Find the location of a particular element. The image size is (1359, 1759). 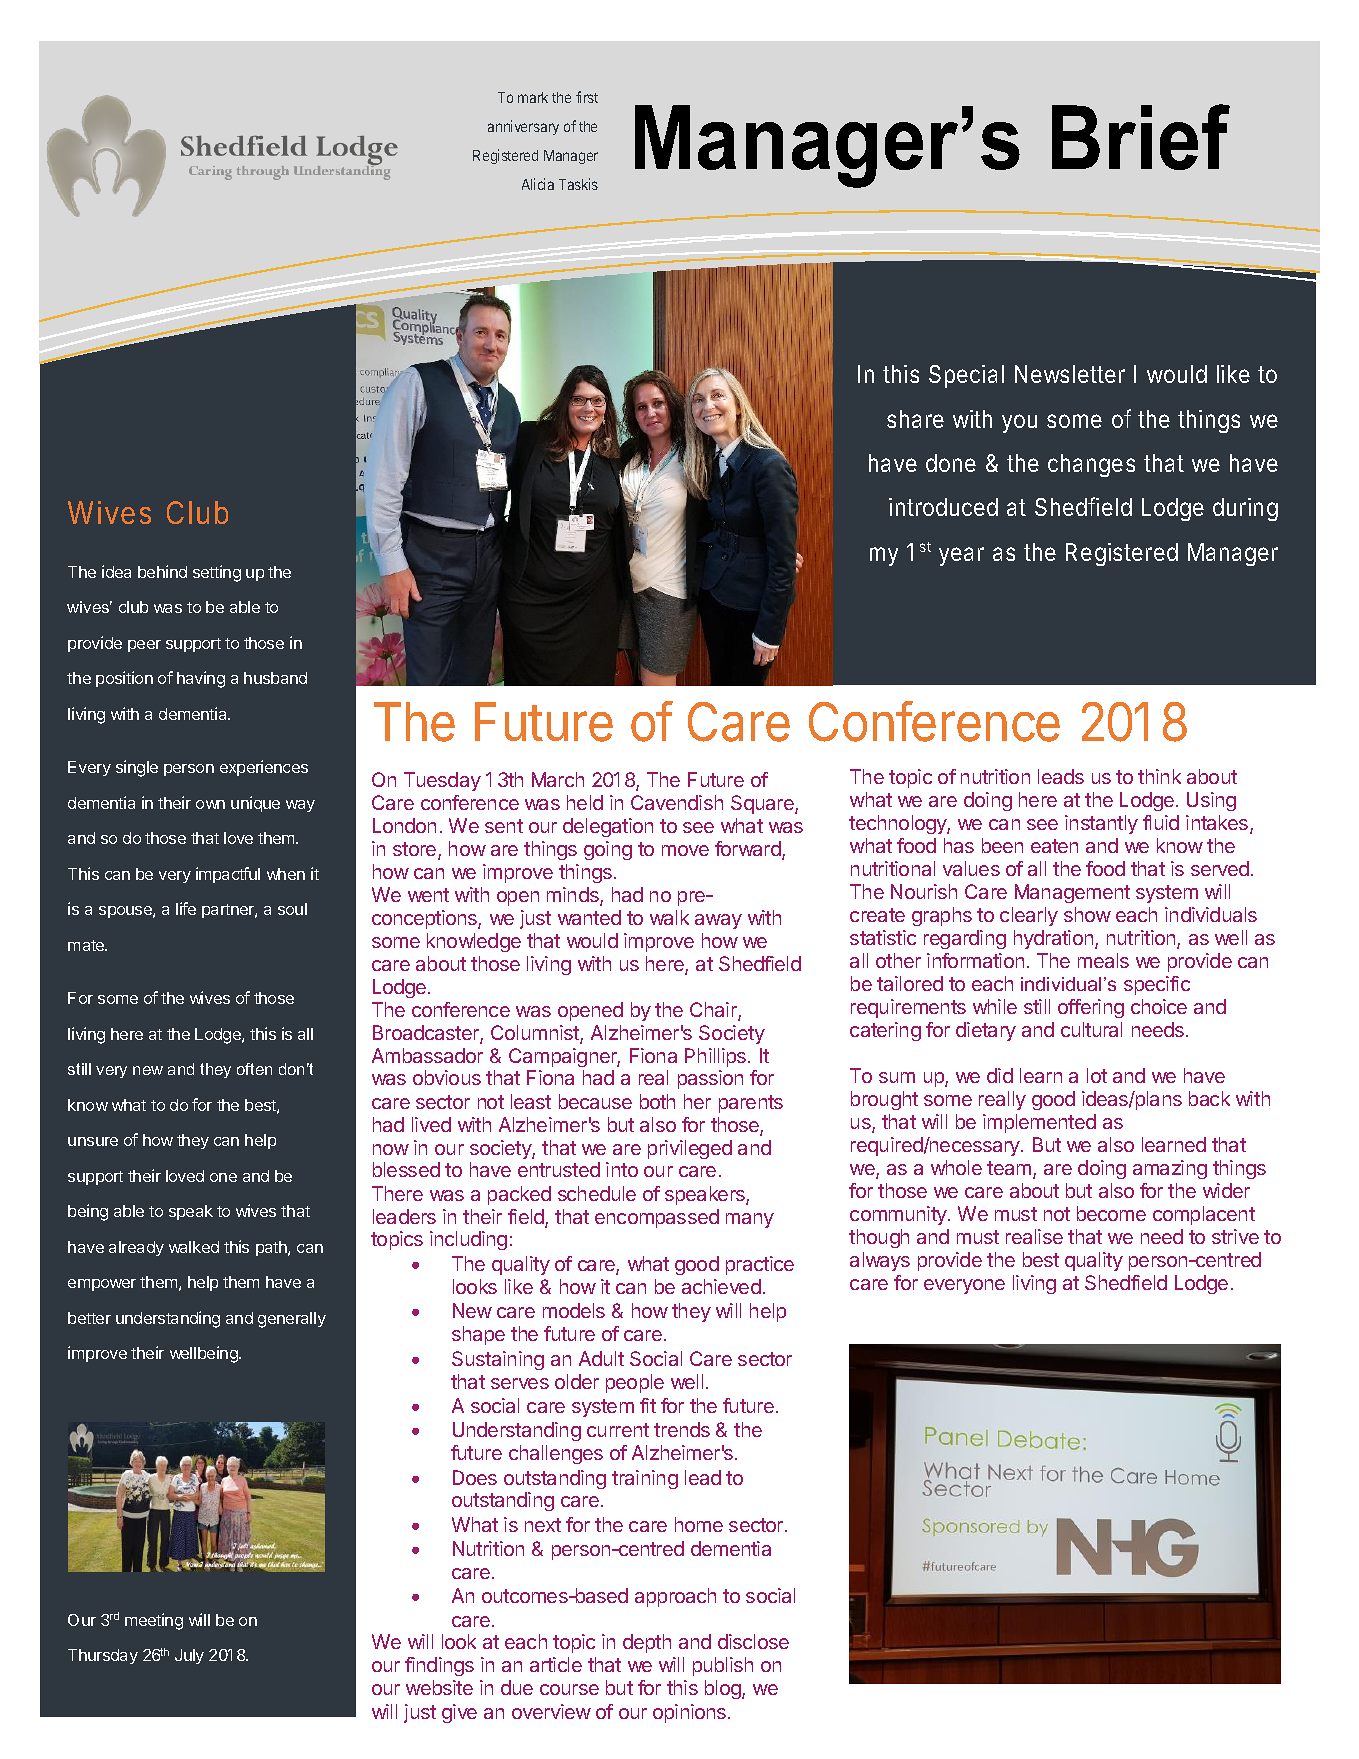

achieved is located at coordinates (721, 1286).
